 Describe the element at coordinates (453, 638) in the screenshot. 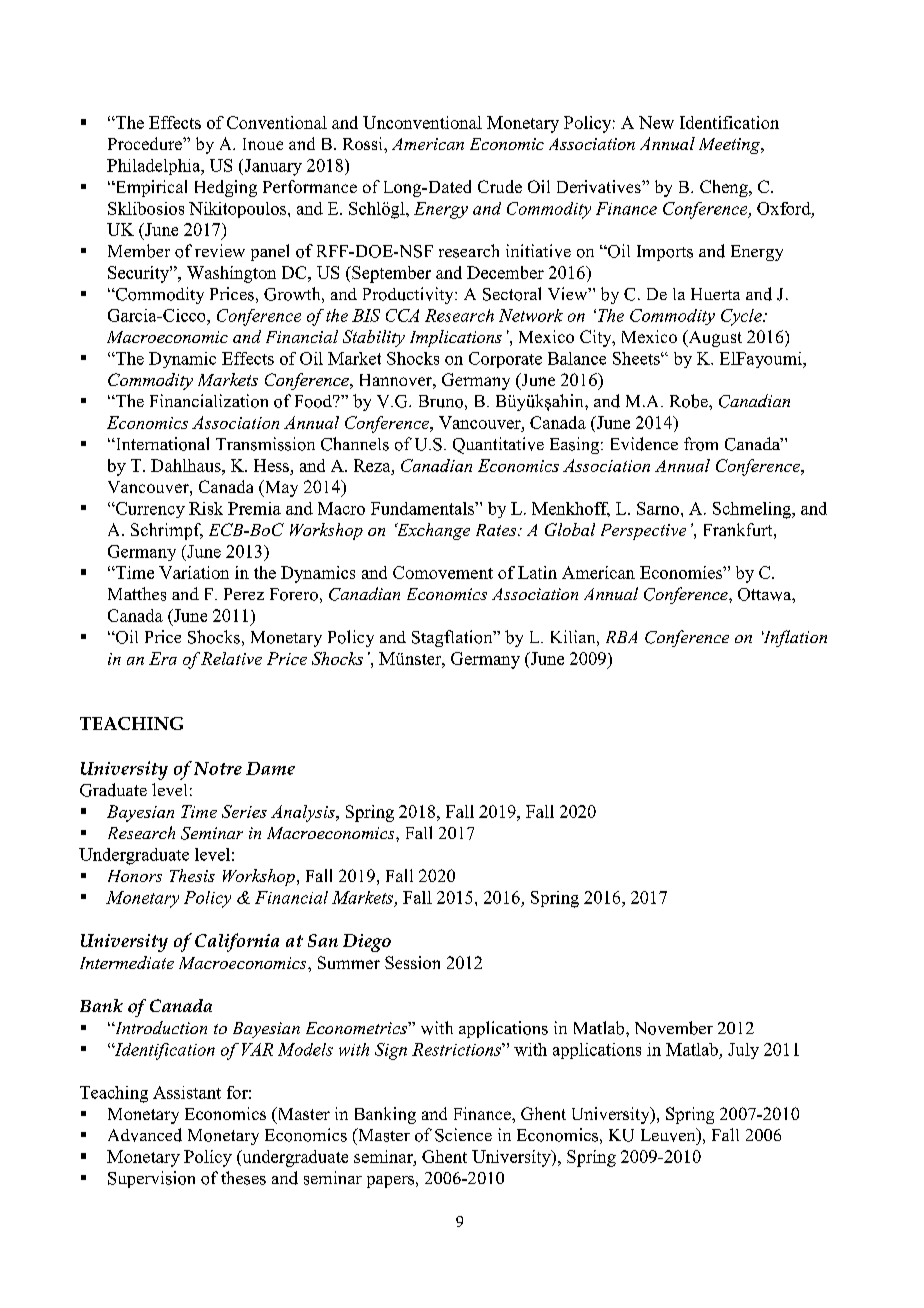

I see `Stagflation` at that location.
